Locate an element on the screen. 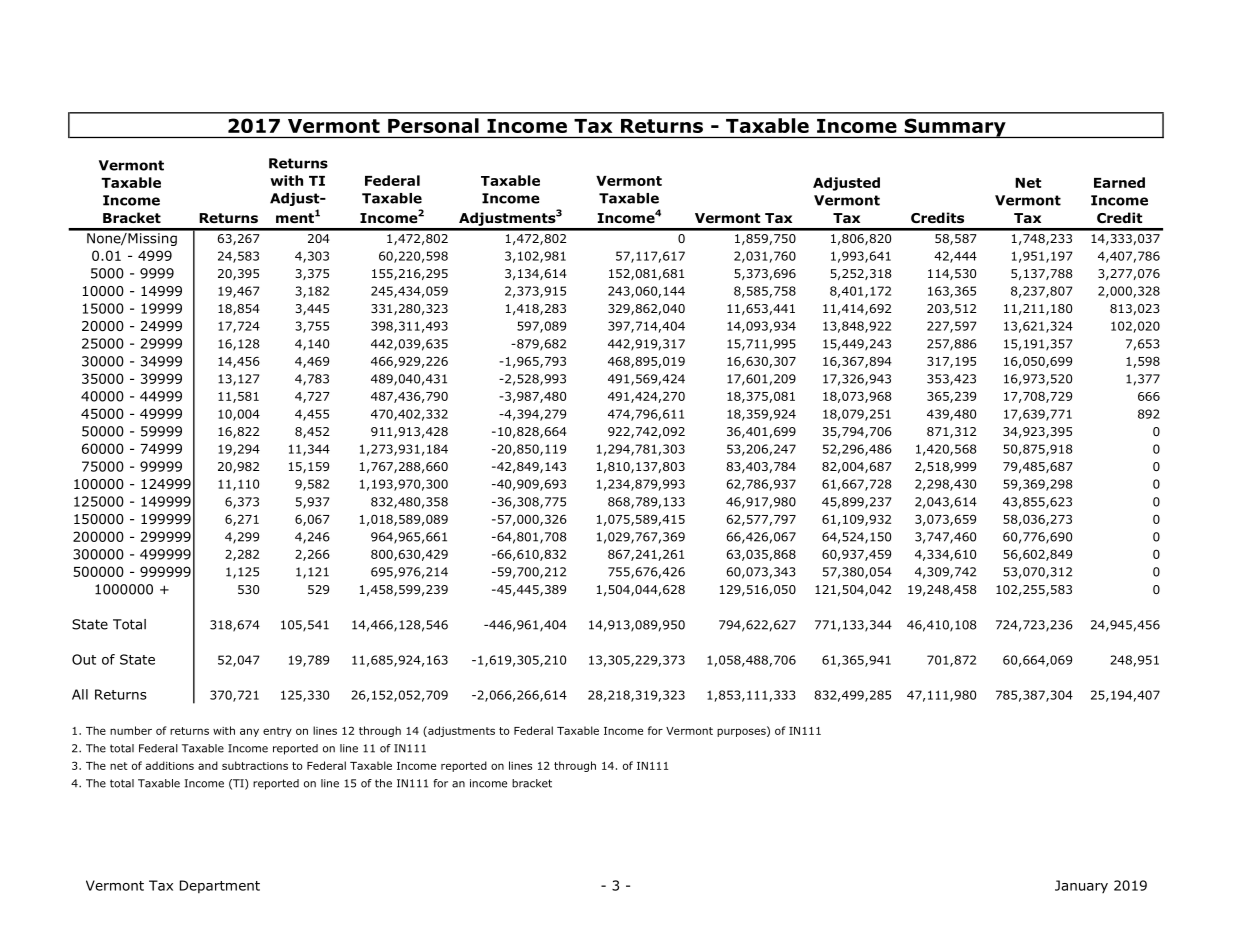 This screenshot has width=1233, height=952. Personal is located at coordinates (433, 125).
